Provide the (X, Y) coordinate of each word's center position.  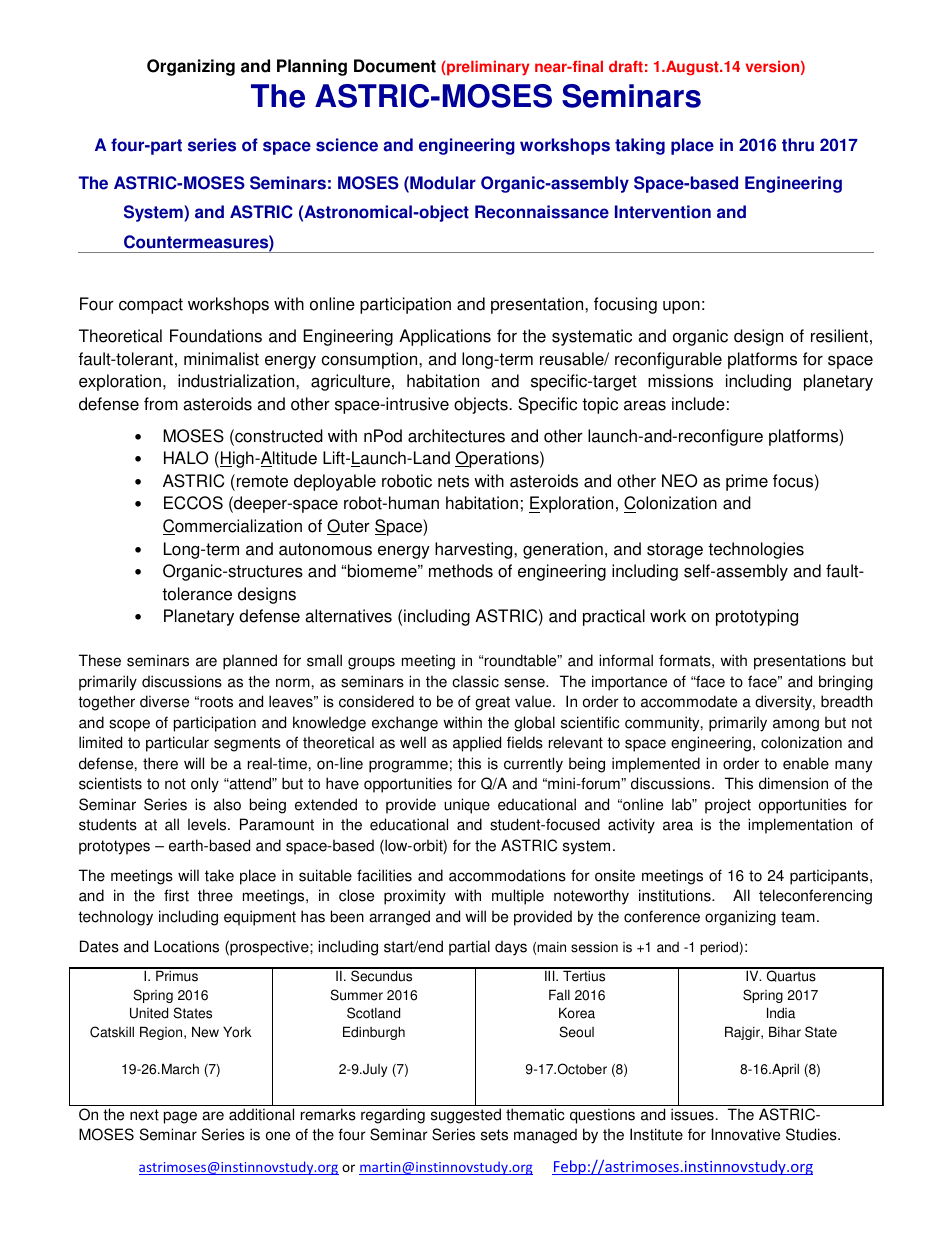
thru (798, 145)
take (219, 875)
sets (494, 1135)
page (180, 1117)
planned (250, 662)
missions (680, 381)
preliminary (487, 68)
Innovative (745, 1134)
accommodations (507, 875)
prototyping (757, 617)
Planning (312, 67)
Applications (445, 337)
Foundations (216, 336)
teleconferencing (815, 897)
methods (461, 571)
